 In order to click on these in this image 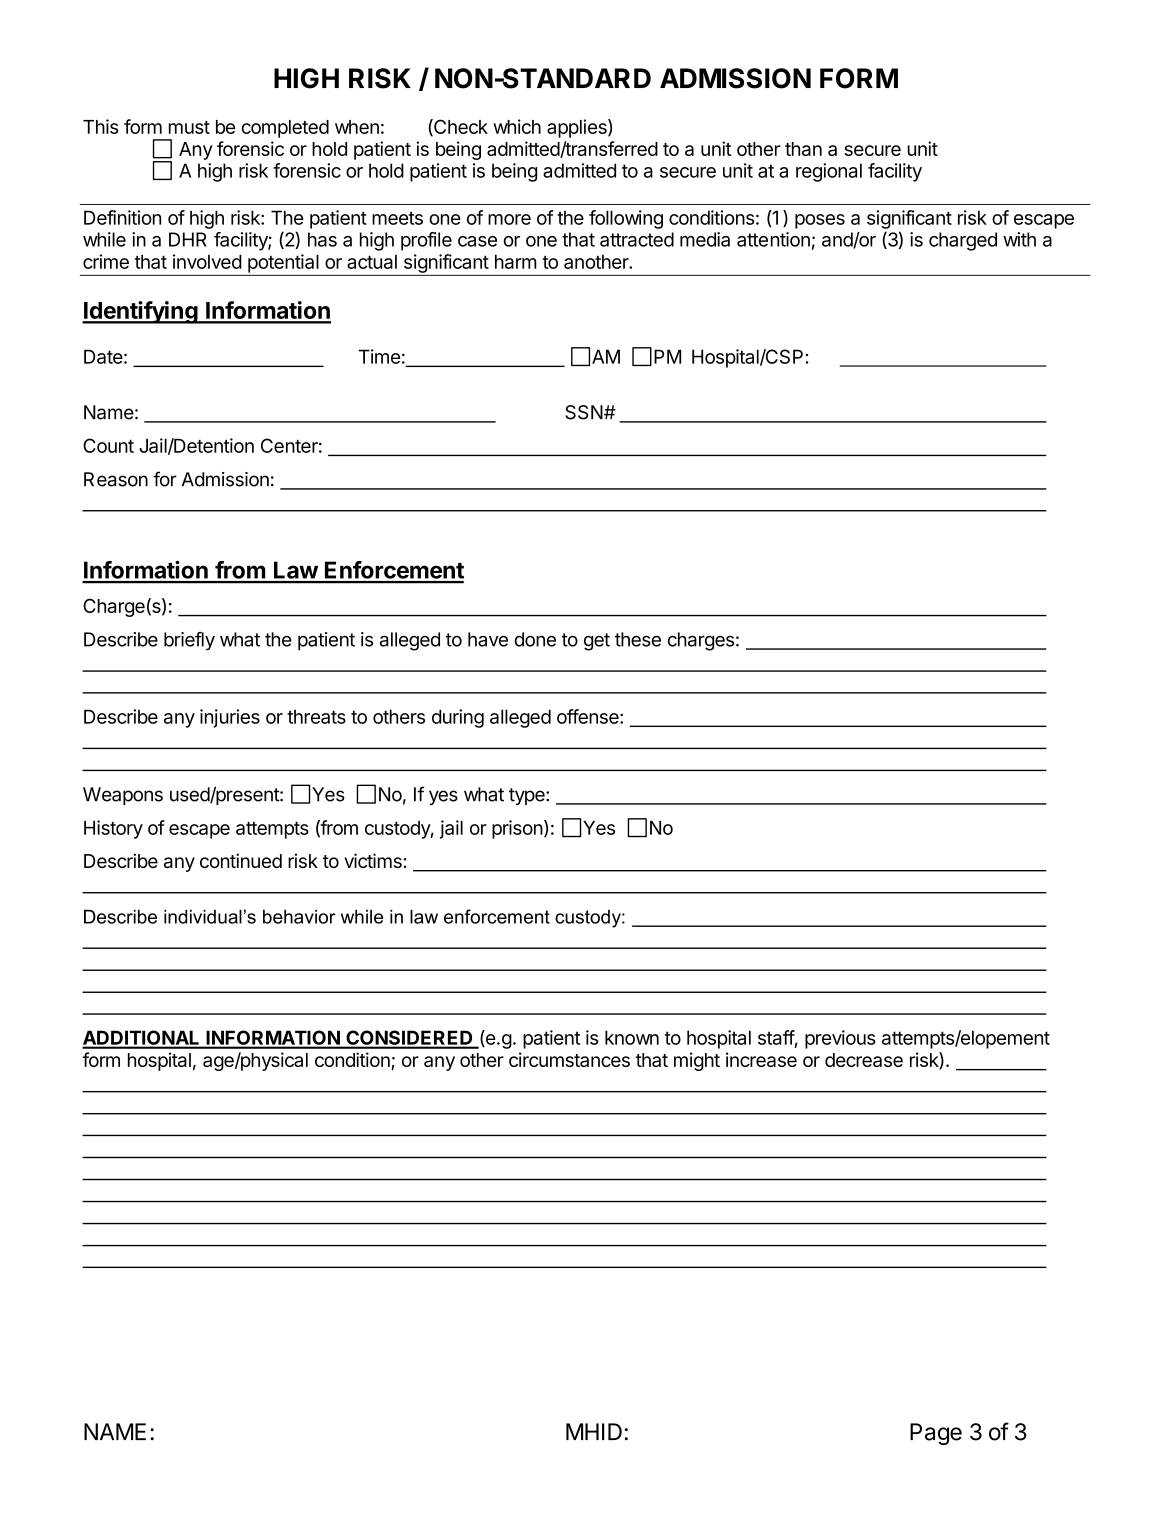, I will do `click(638, 639)`.
